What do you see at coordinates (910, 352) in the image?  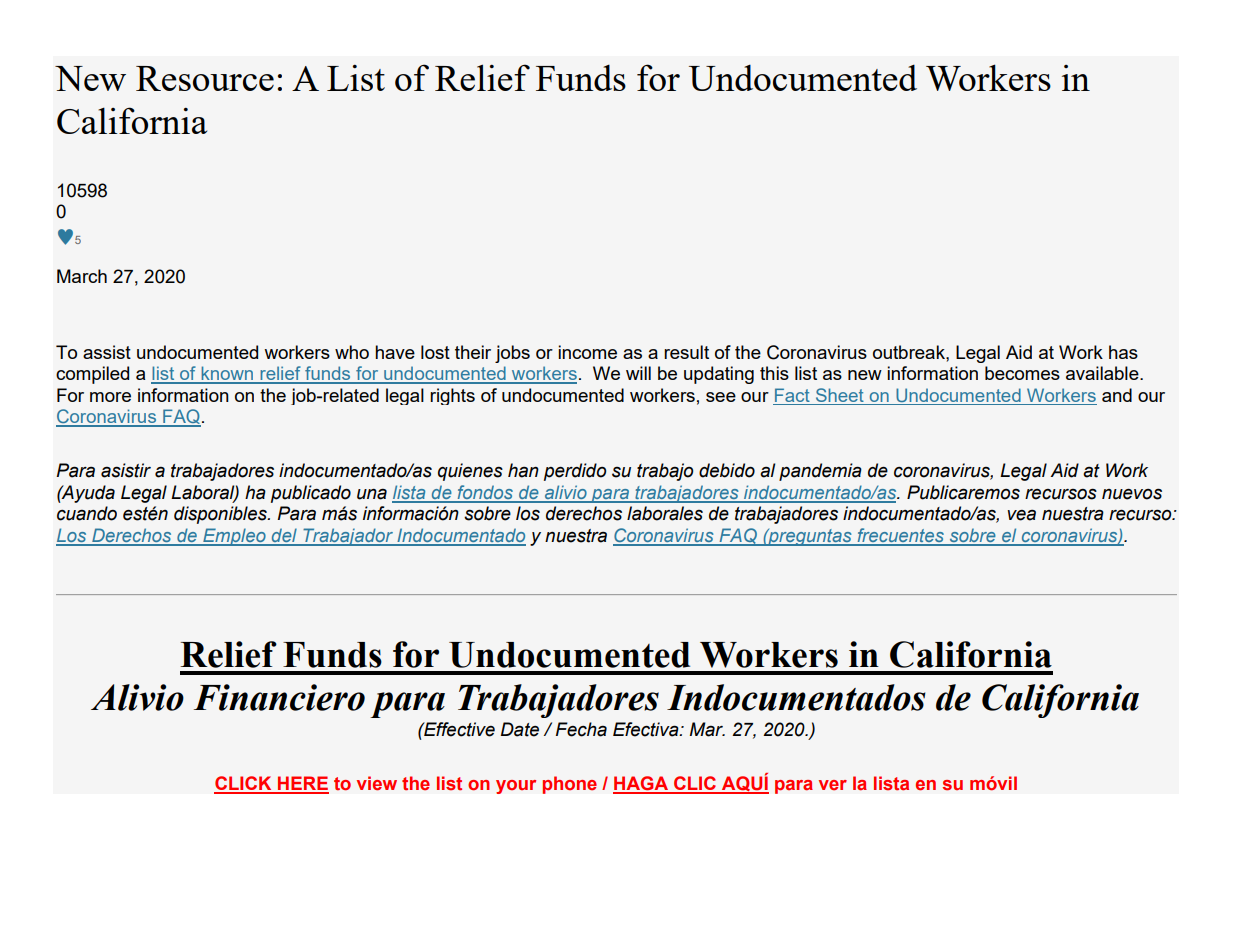 I see `outbreak` at bounding box center [910, 352].
